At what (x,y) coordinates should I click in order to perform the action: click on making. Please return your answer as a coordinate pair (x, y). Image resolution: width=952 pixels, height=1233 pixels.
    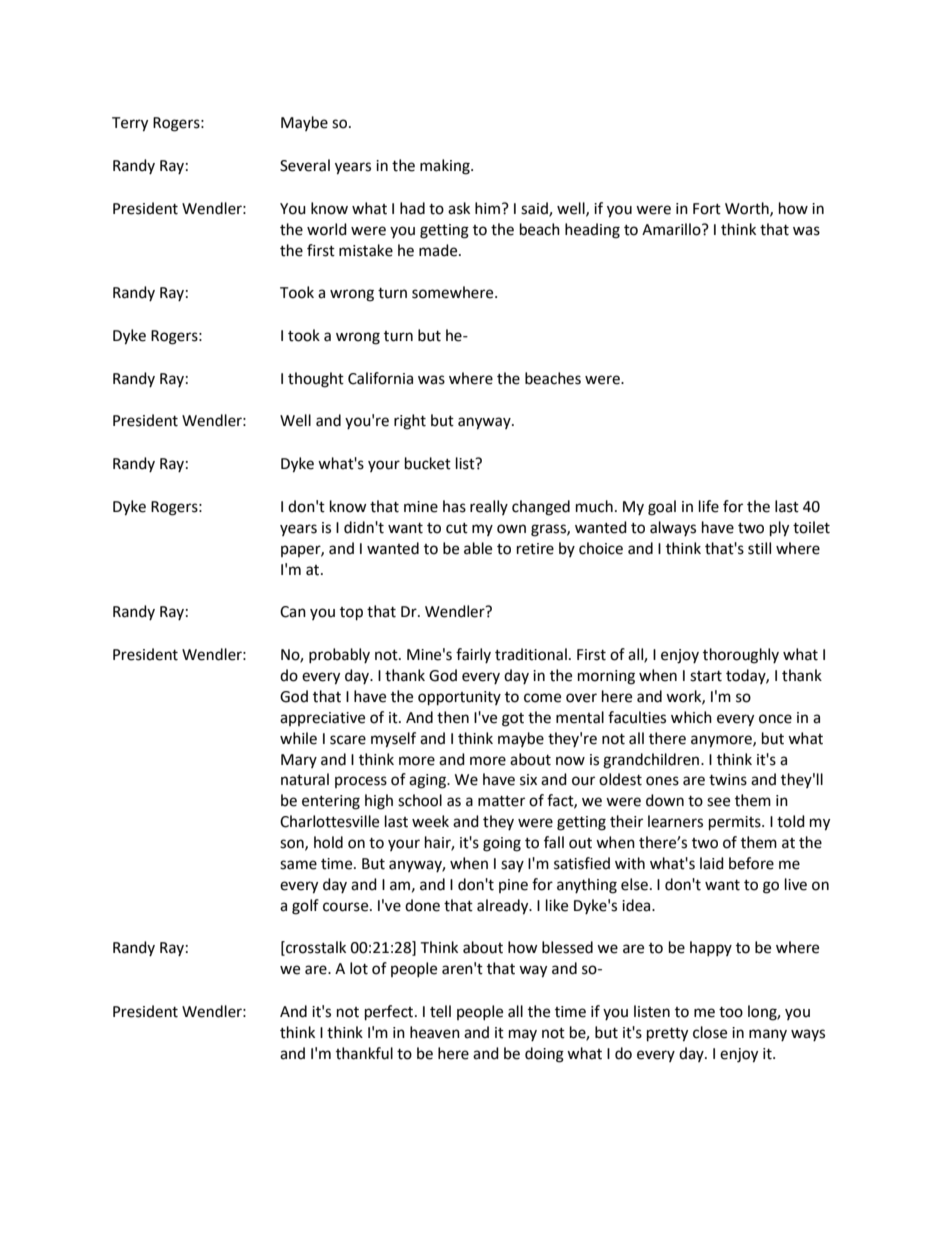
    Looking at the image, I should click on (446, 167).
